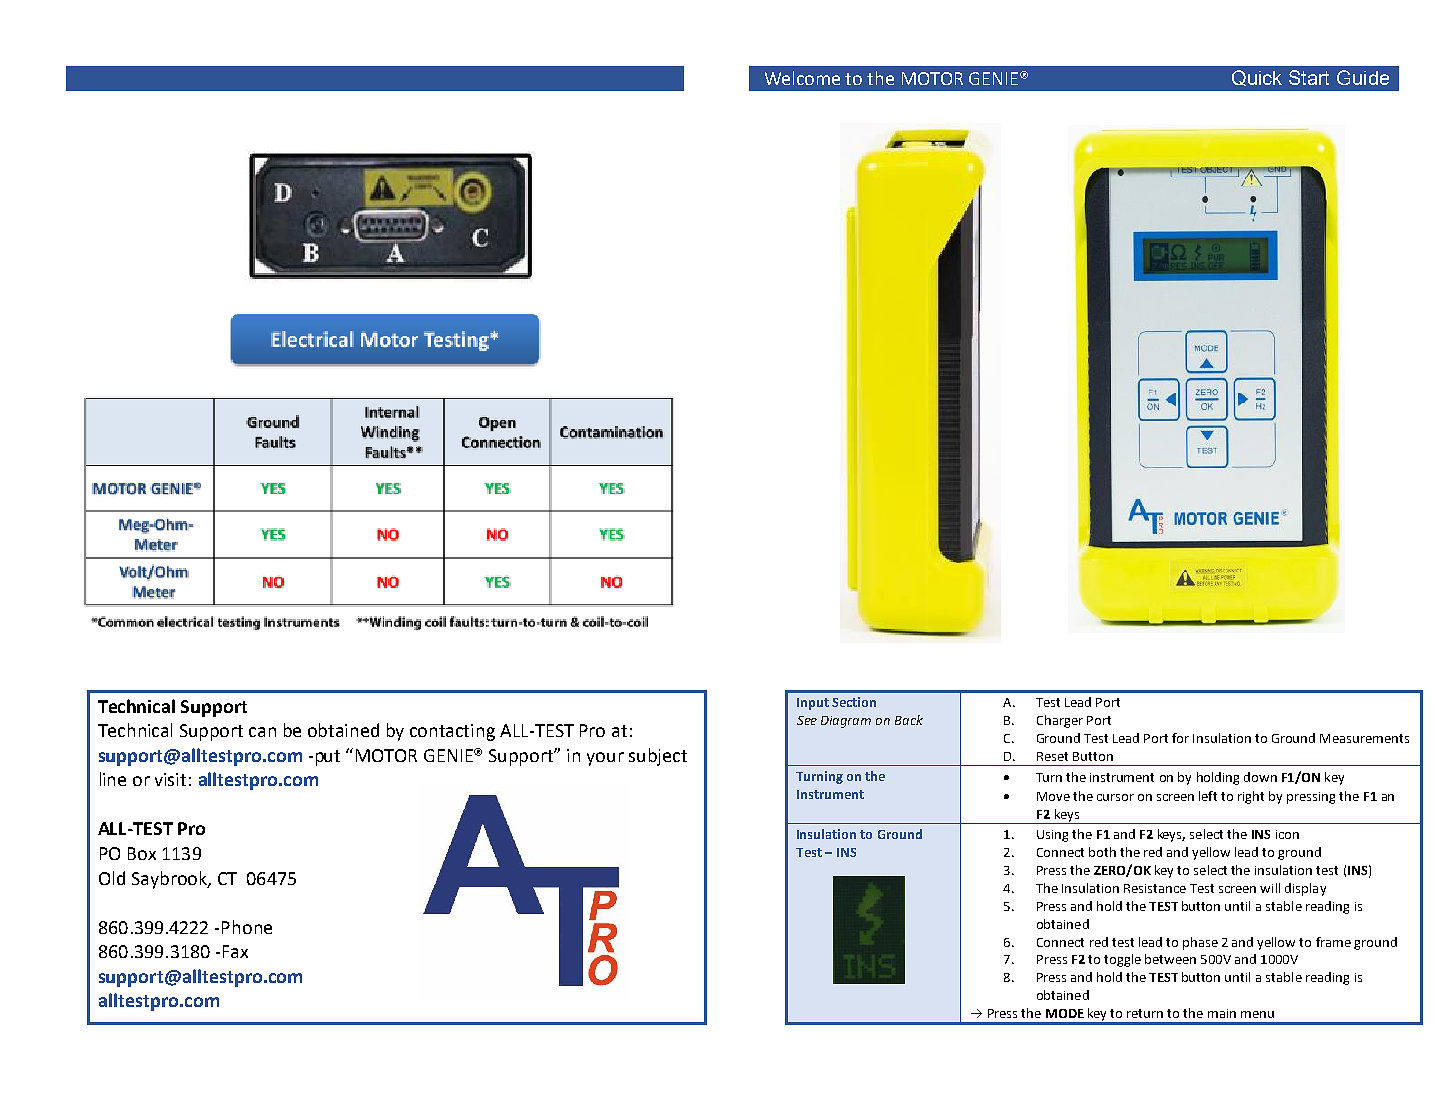  I want to click on MODE, so click(1065, 1013).
